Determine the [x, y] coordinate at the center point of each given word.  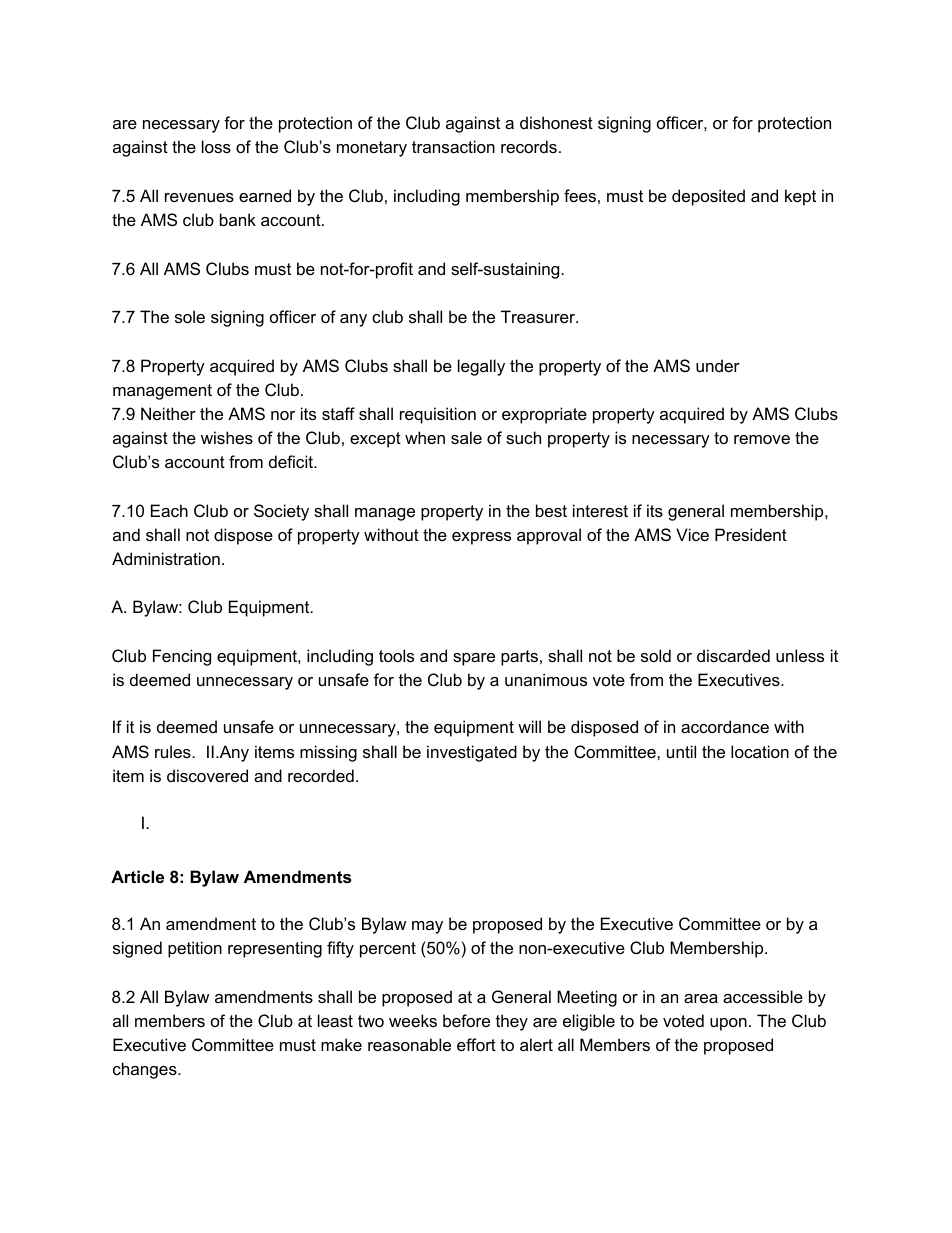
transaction [453, 146]
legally [481, 367]
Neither [168, 413]
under [718, 365]
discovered [207, 775]
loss [216, 146]
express [481, 538]
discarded [733, 655]
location [760, 751]
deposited [708, 197]
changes [146, 1070]
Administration [166, 558]
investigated [472, 753]
